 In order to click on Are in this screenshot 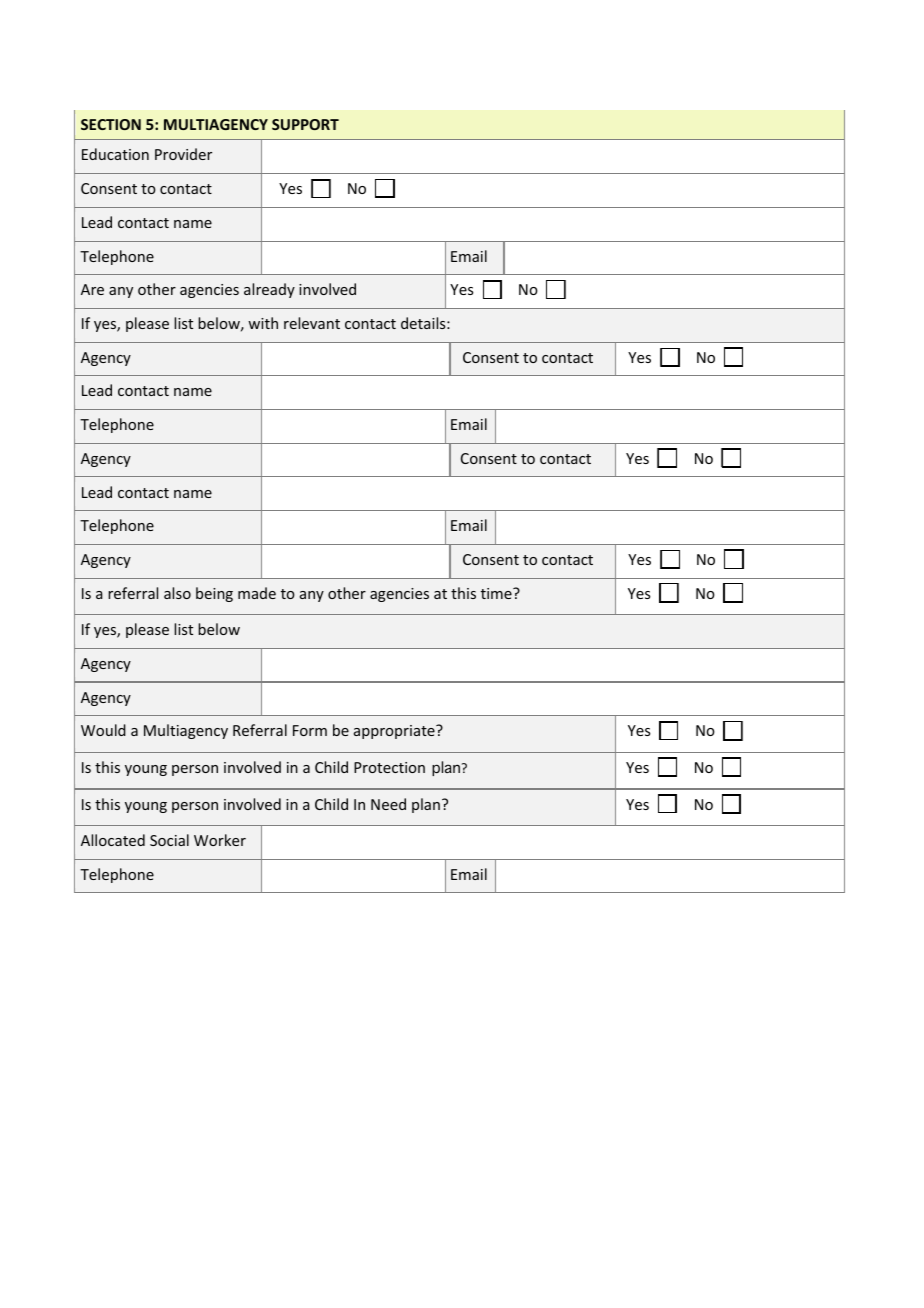, I will do `click(92, 289)`.
